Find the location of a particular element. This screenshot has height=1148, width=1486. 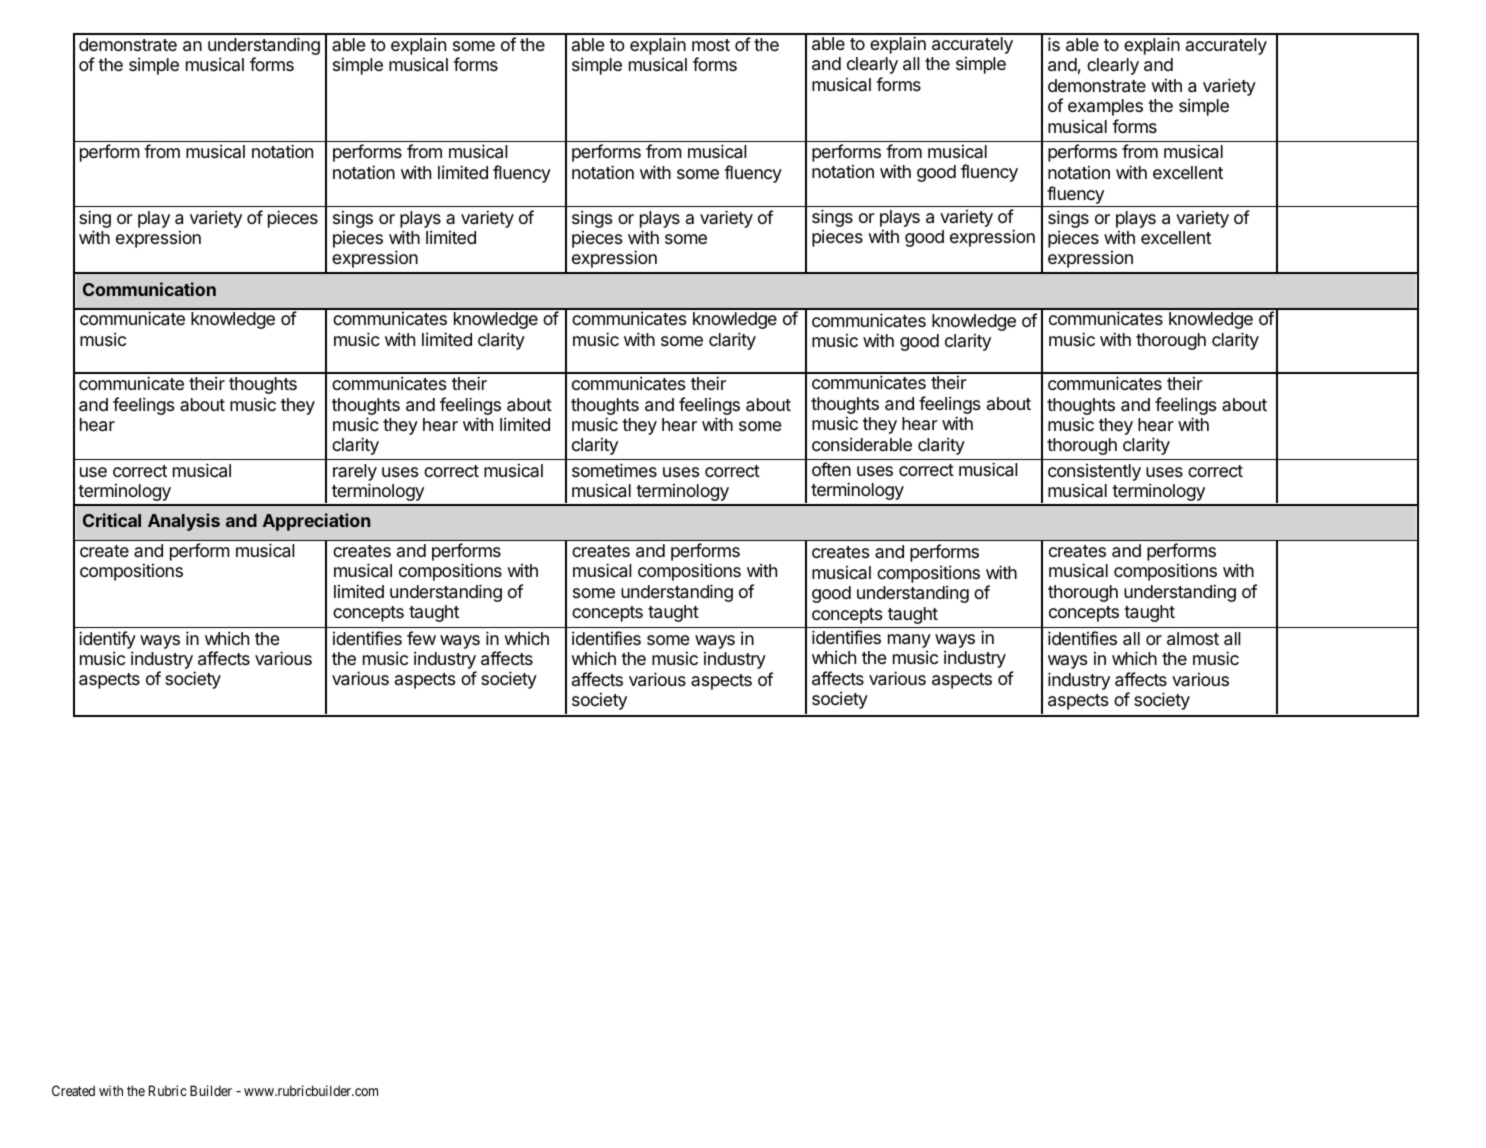

identify is located at coordinates (107, 640).
